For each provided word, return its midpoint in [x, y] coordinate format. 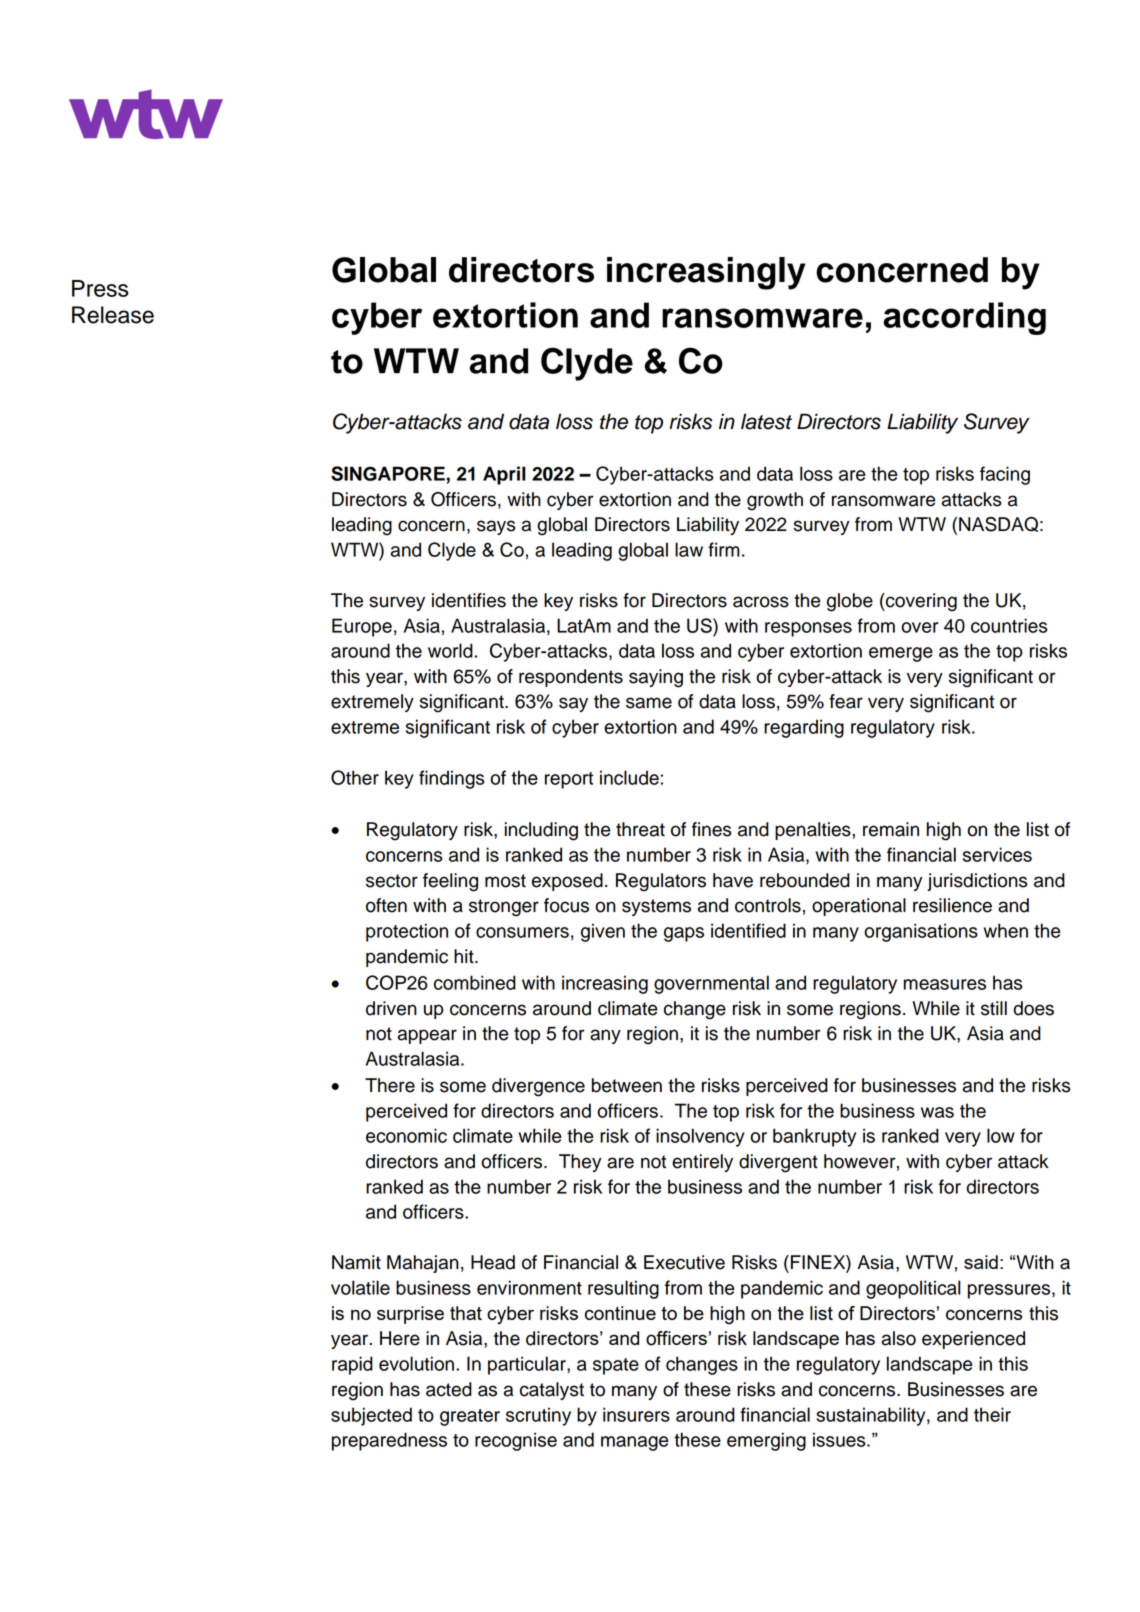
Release [113, 315]
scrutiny [538, 1416]
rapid [352, 1365]
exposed [567, 882]
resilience [952, 905]
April [504, 475]
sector [392, 881]
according [964, 318]
